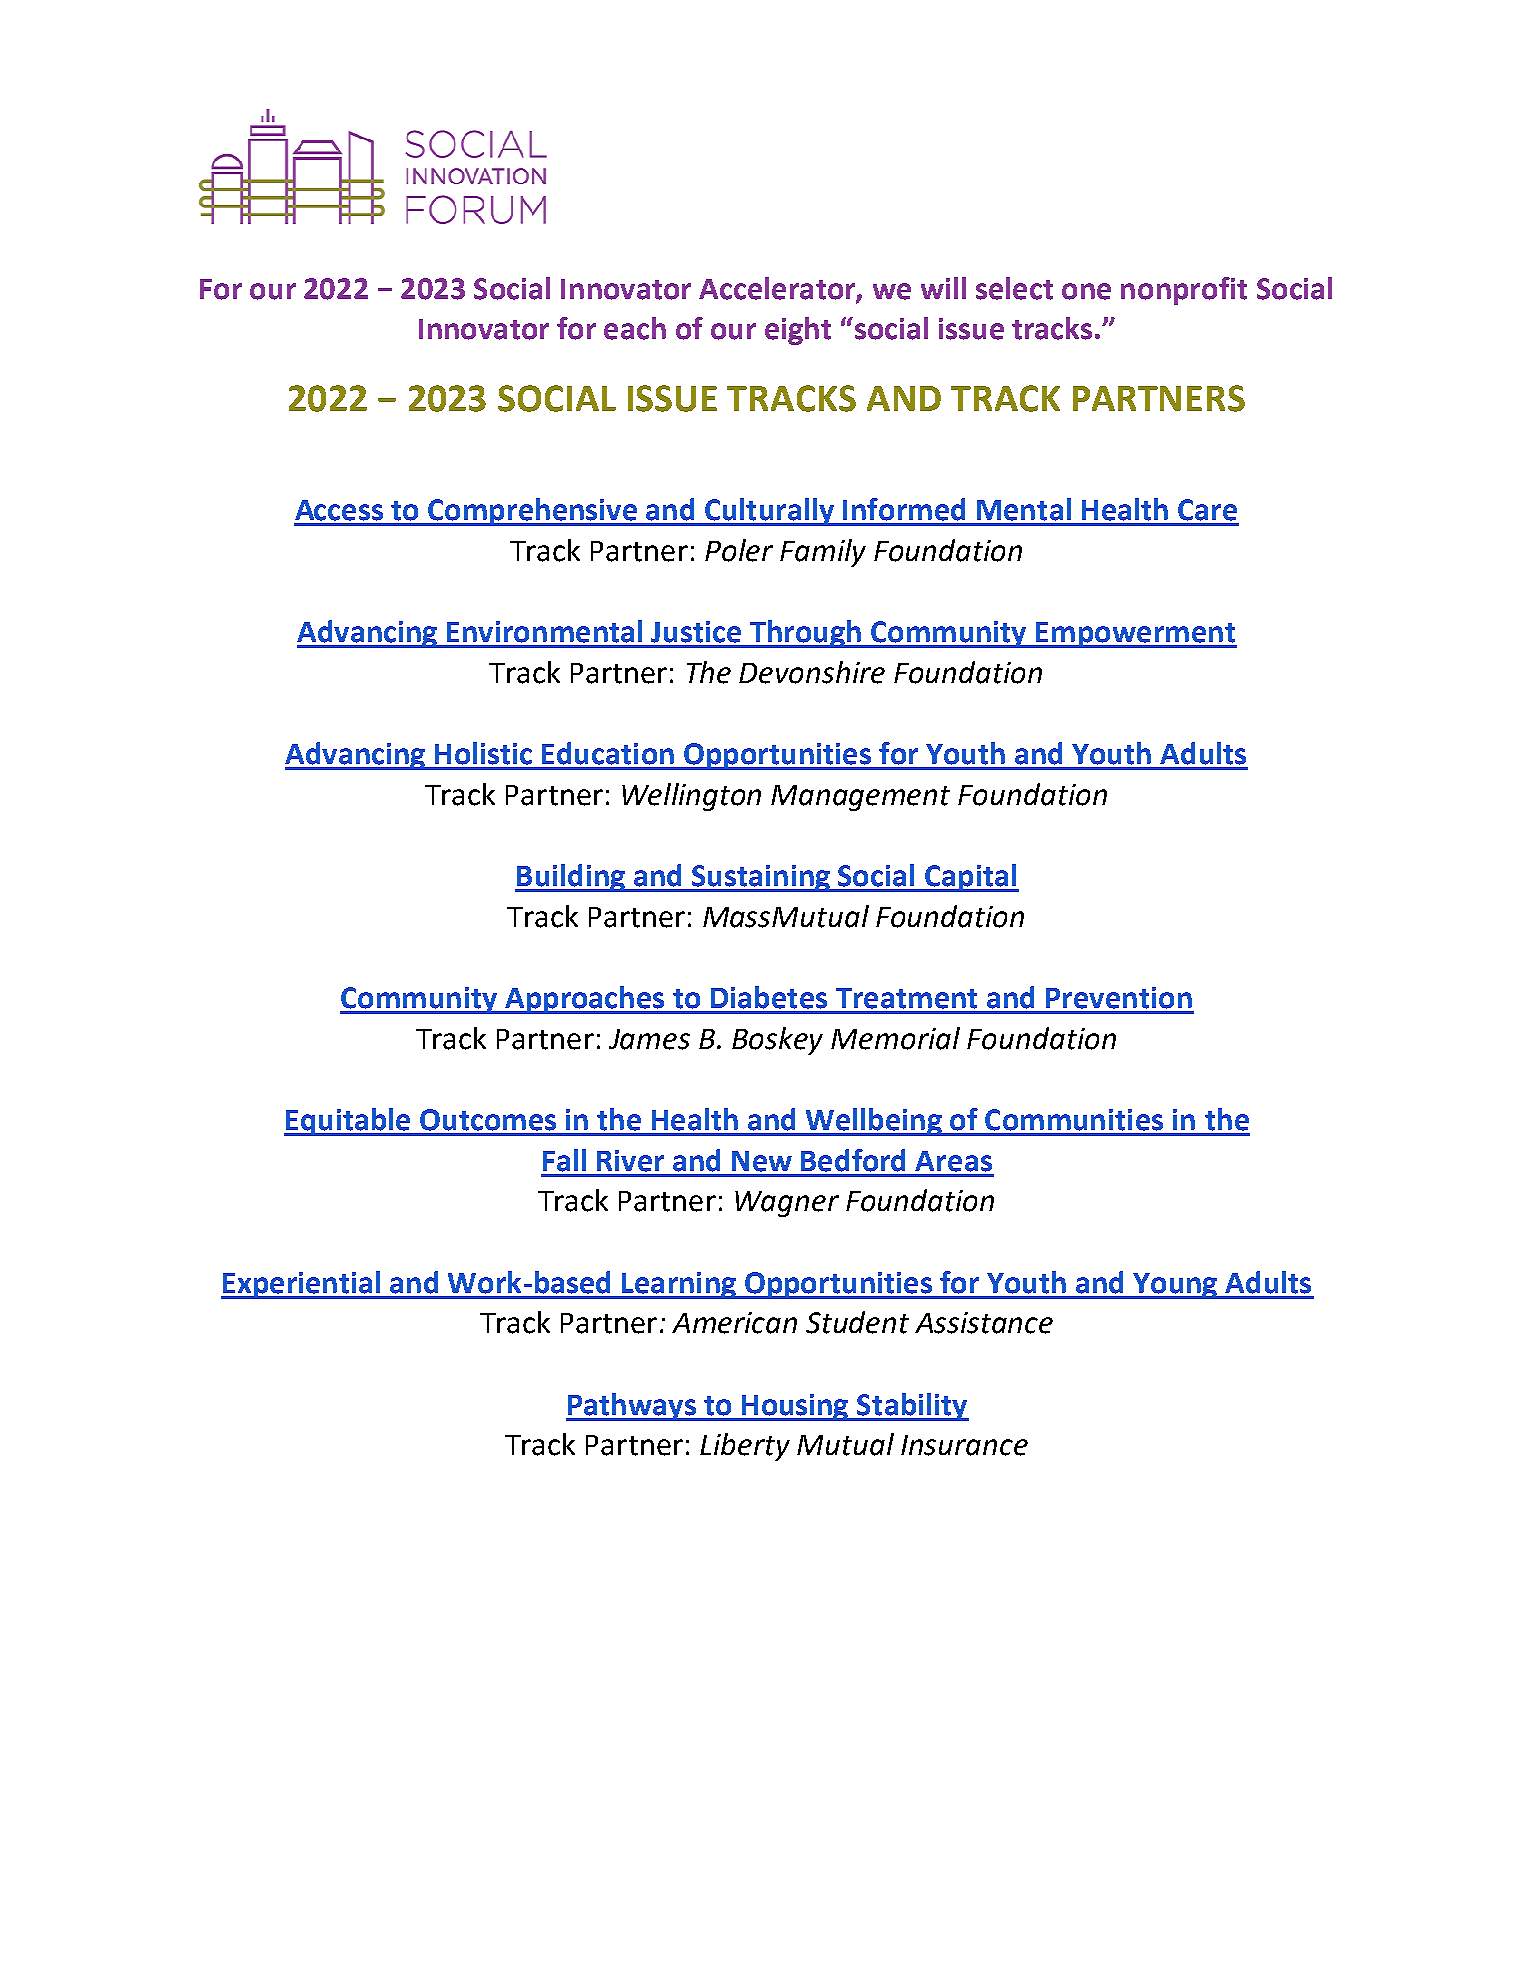  What do you see at coordinates (970, 878) in the screenshot?
I see `Capital` at bounding box center [970, 878].
